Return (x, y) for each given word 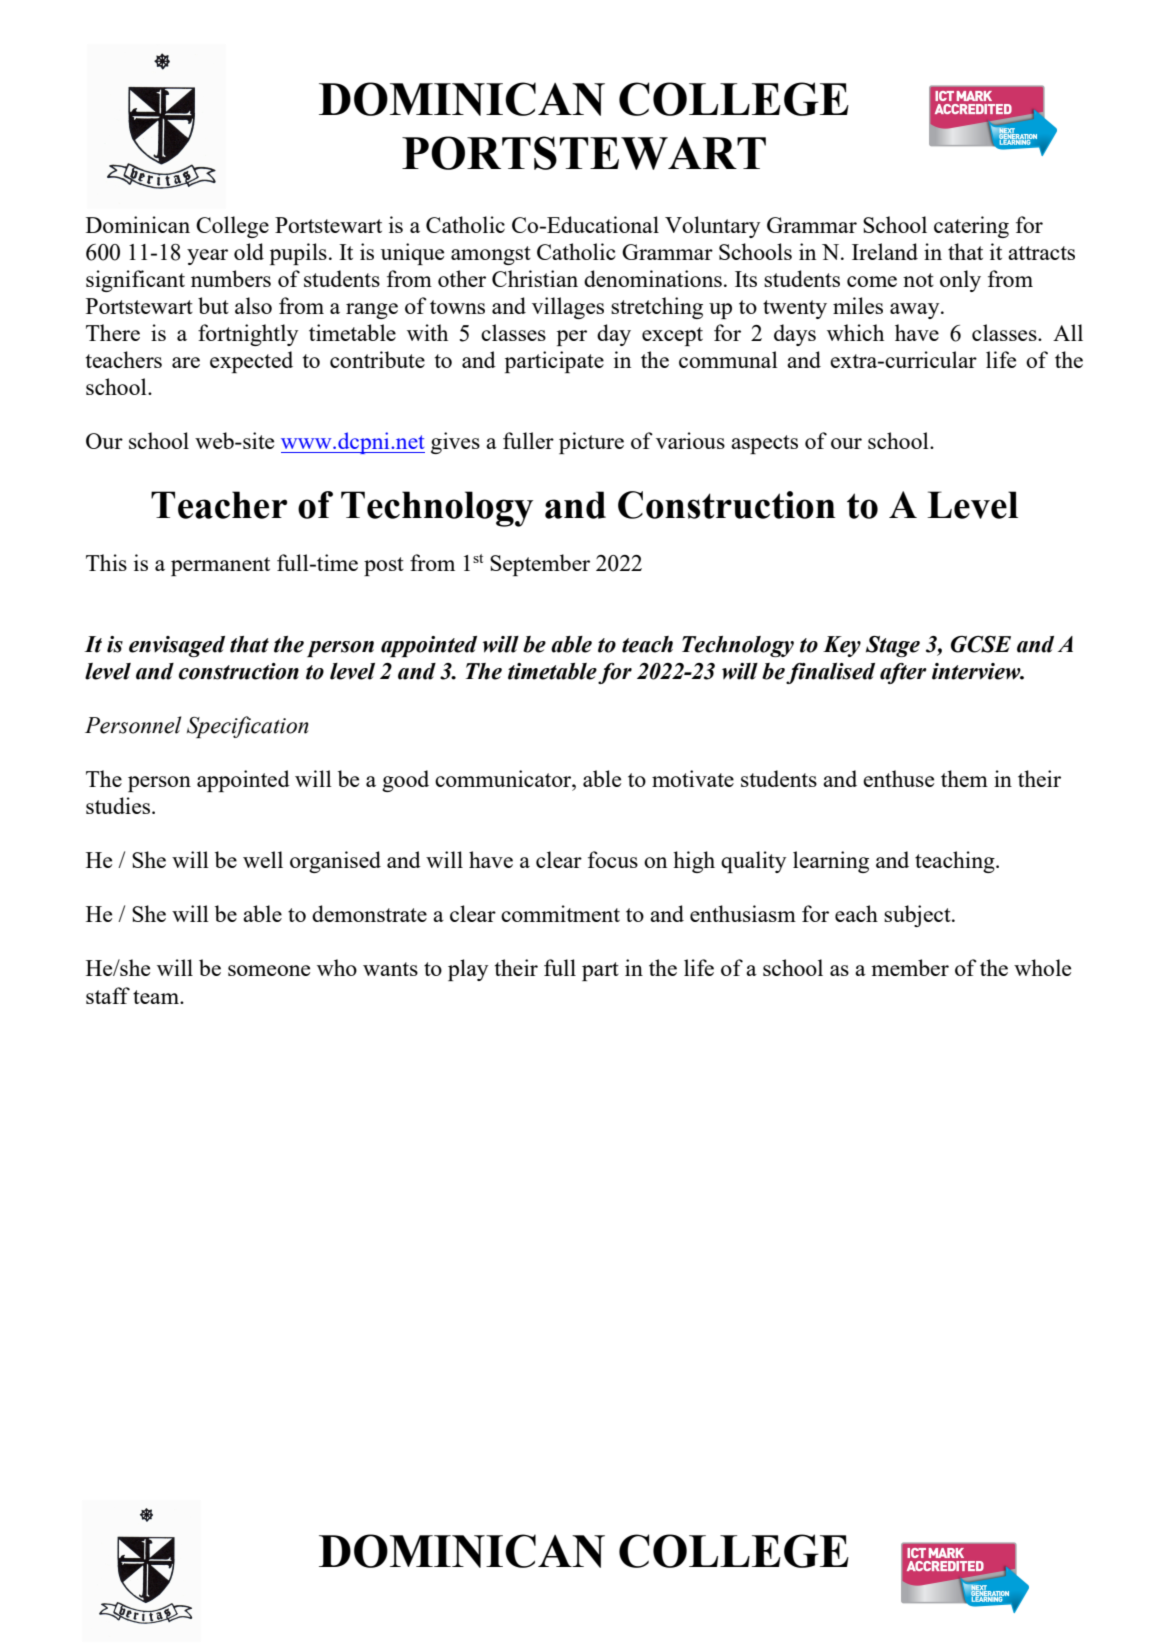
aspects (764, 444)
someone (269, 970)
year (207, 257)
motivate (693, 778)
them (964, 778)
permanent (220, 566)
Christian (535, 278)
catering (971, 227)
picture (591, 443)
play (468, 970)
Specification (248, 727)
